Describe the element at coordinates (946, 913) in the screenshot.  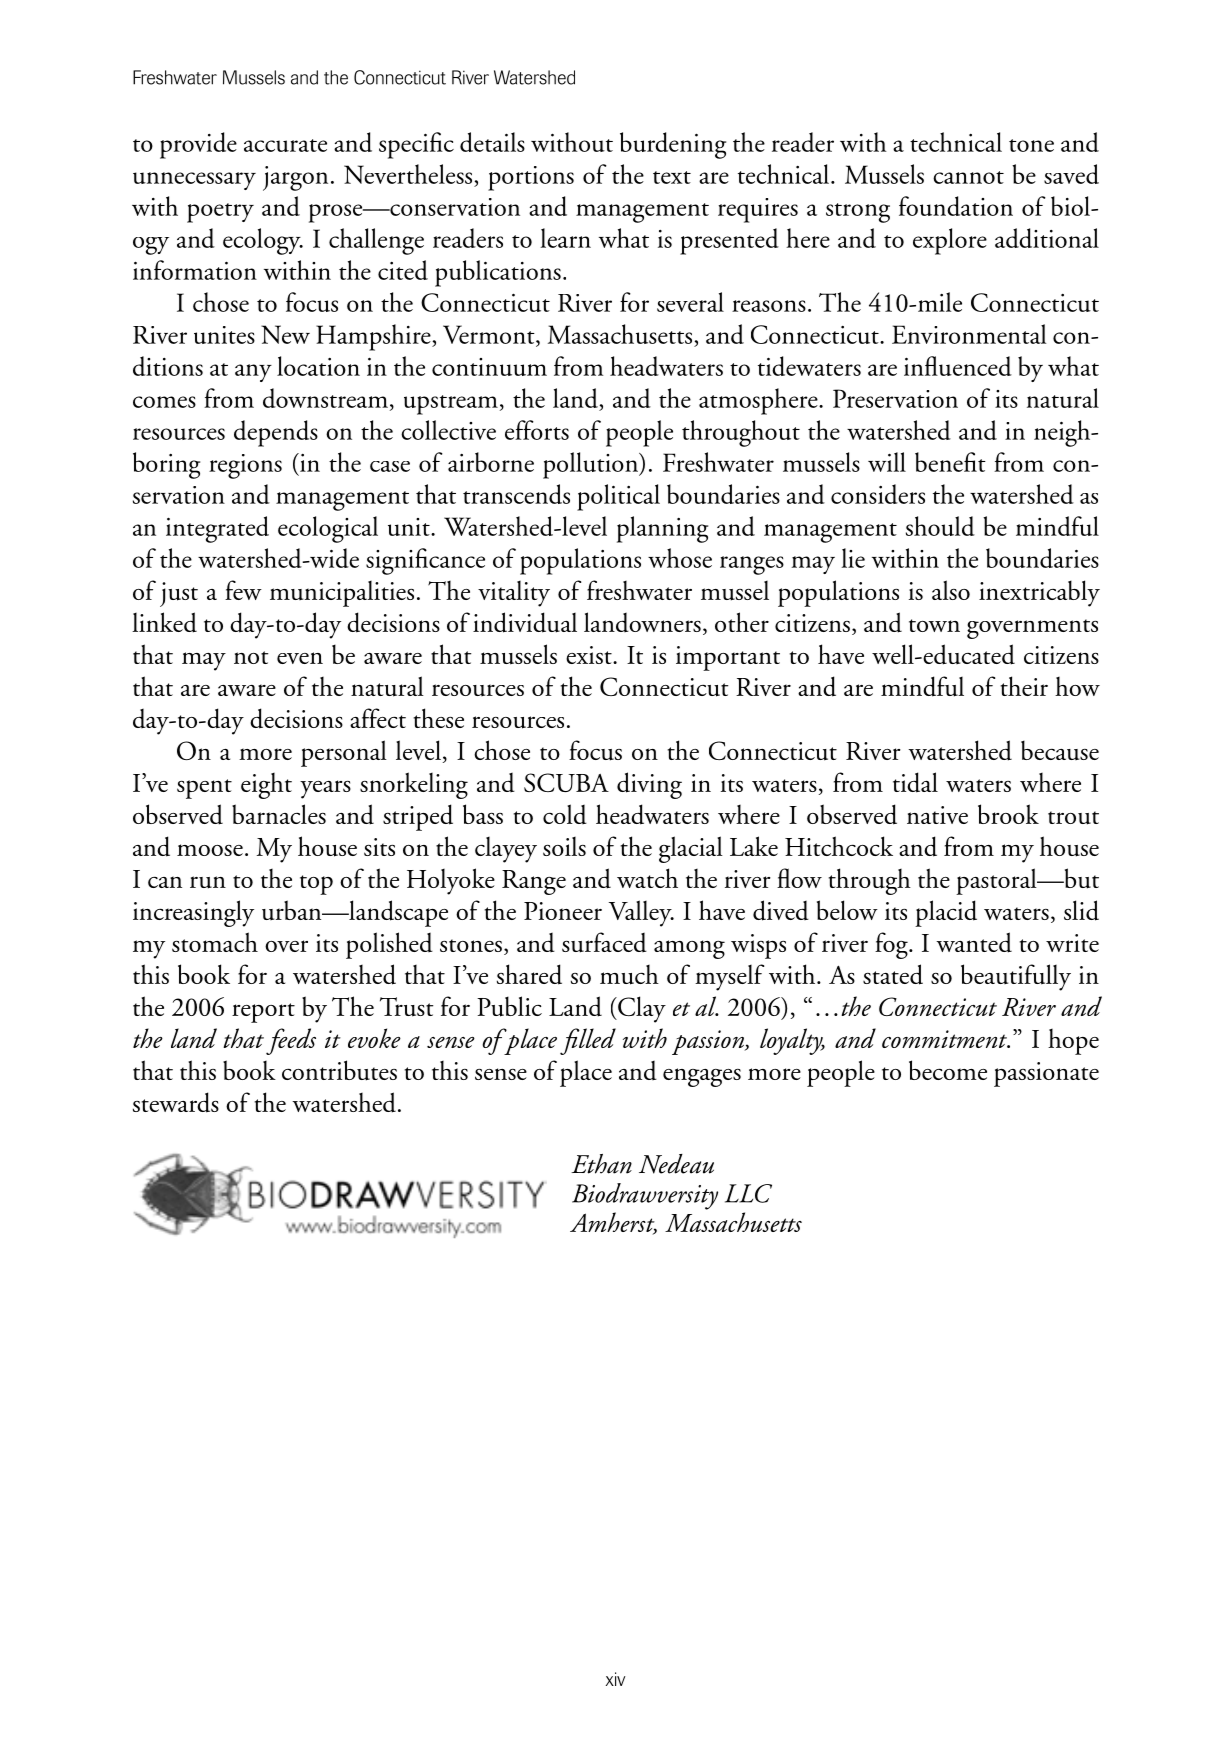
I see `placid` at that location.
